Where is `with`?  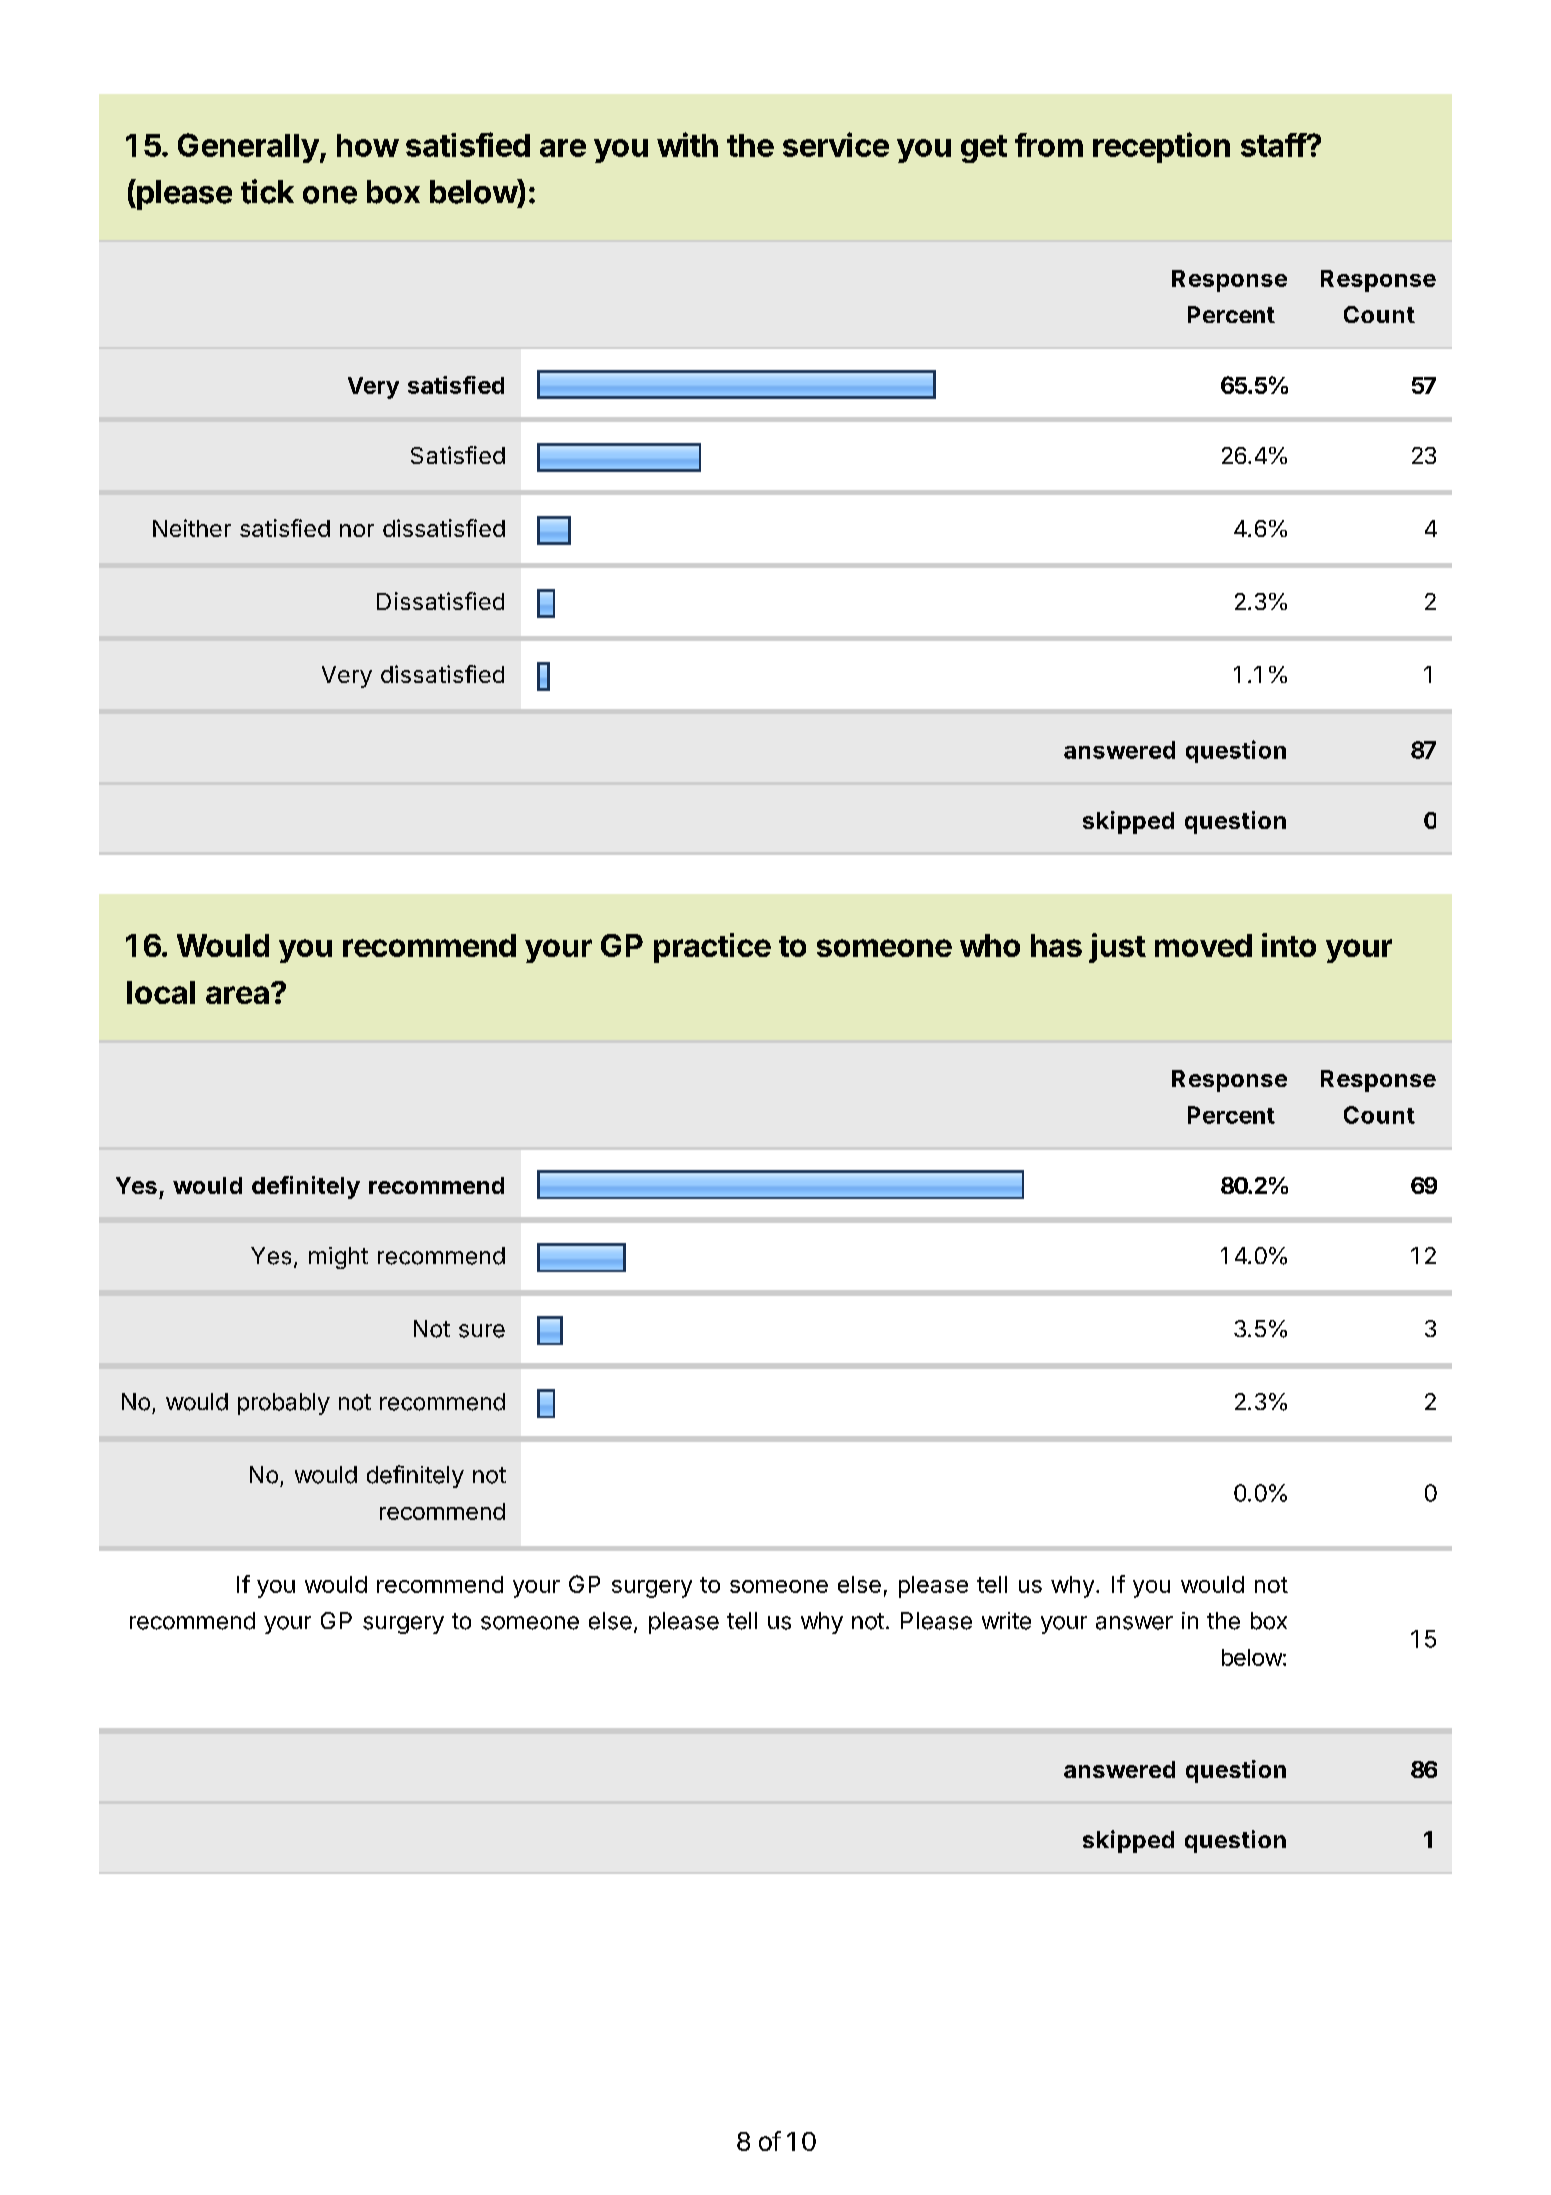
with is located at coordinates (687, 144).
